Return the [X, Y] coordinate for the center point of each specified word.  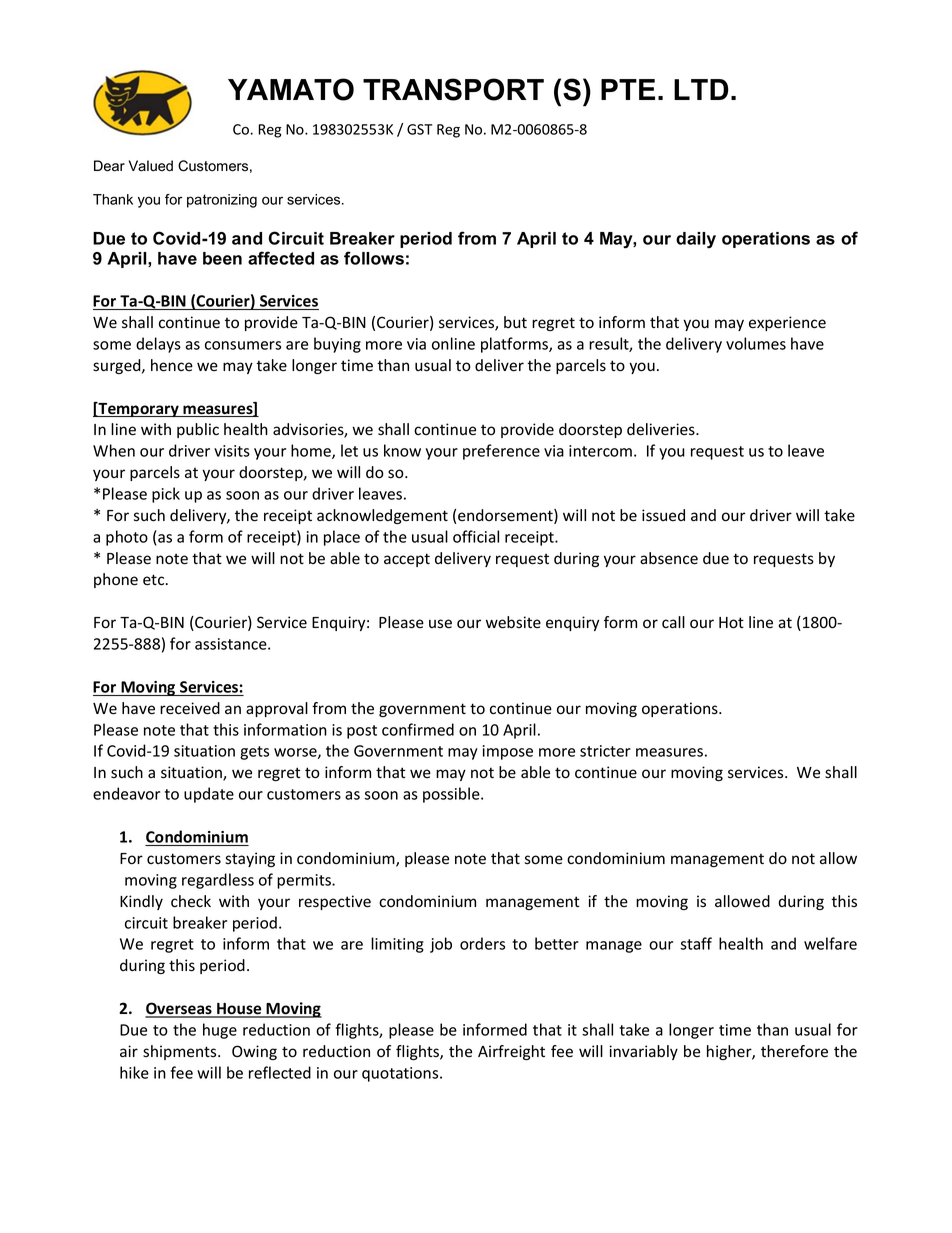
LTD [701, 89]
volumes [756, 343]
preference [501, 452]
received [190, 708]
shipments [181, 1052]
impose [508, 752]
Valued [151, 166]
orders [482, 943]
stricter [605, 751]
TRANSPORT [453, 89]
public [198, 430]
